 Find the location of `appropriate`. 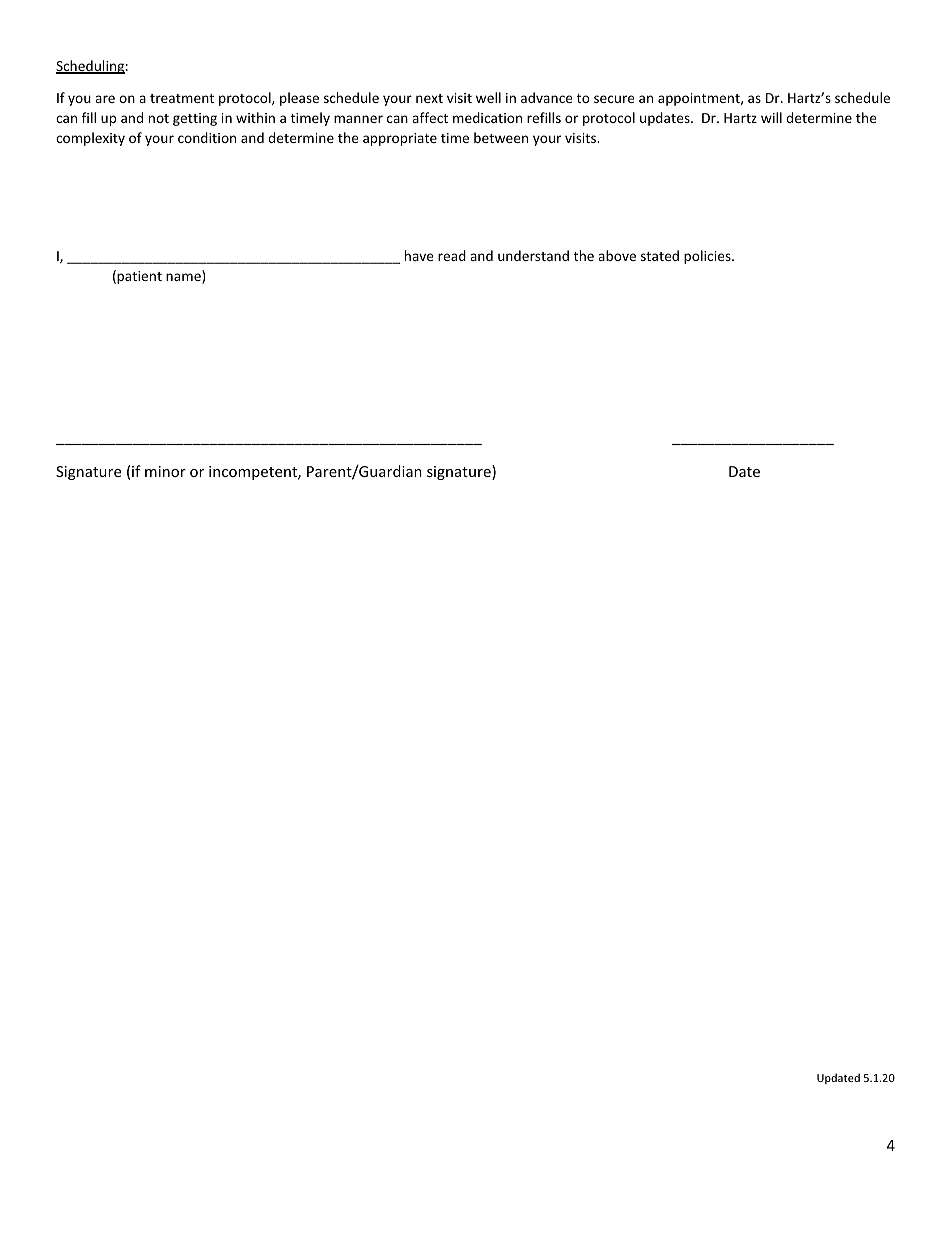

appropriate is located at coordinates (400, 139).
